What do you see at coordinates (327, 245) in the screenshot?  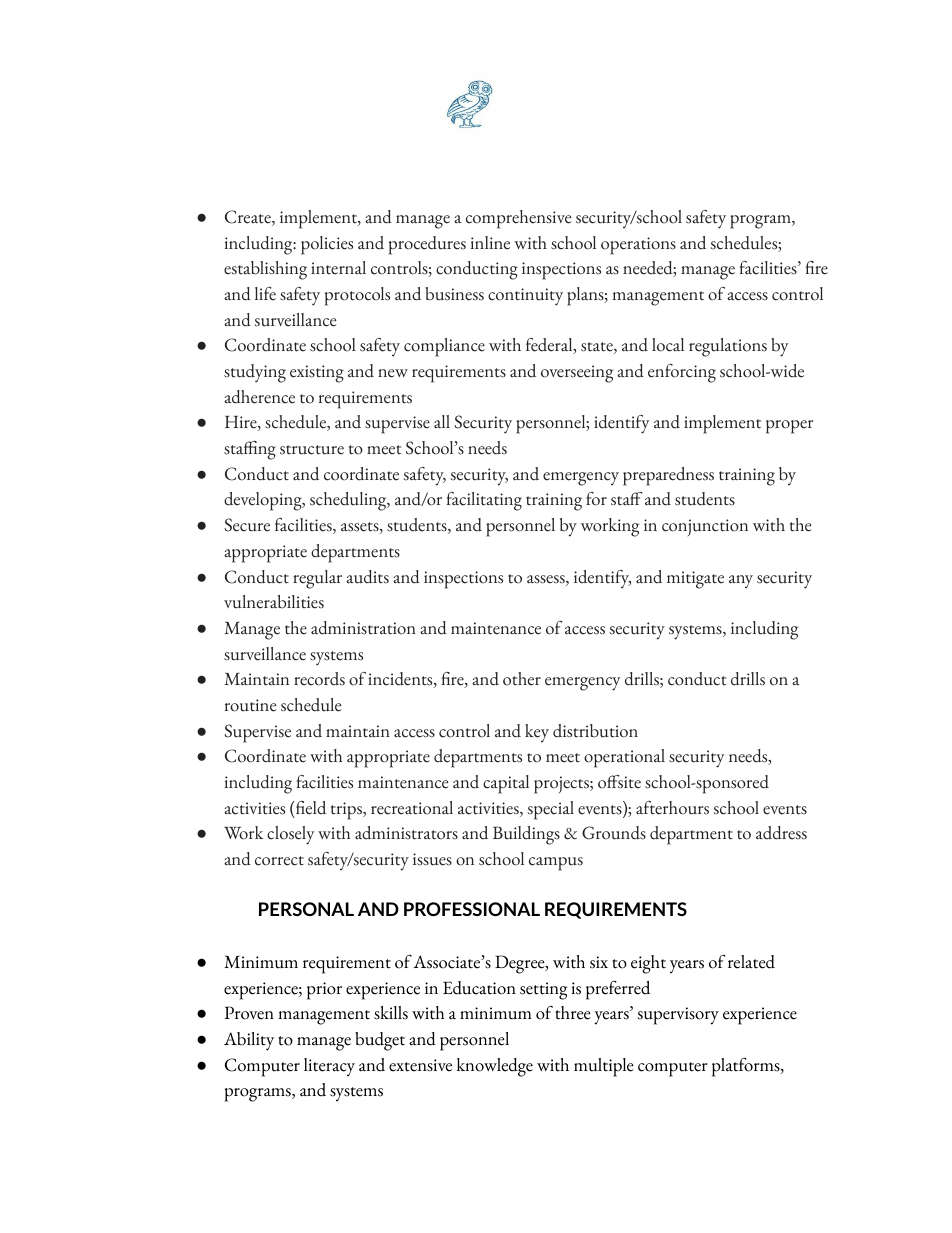 I see `policies` at bounding box center [327, 245].
